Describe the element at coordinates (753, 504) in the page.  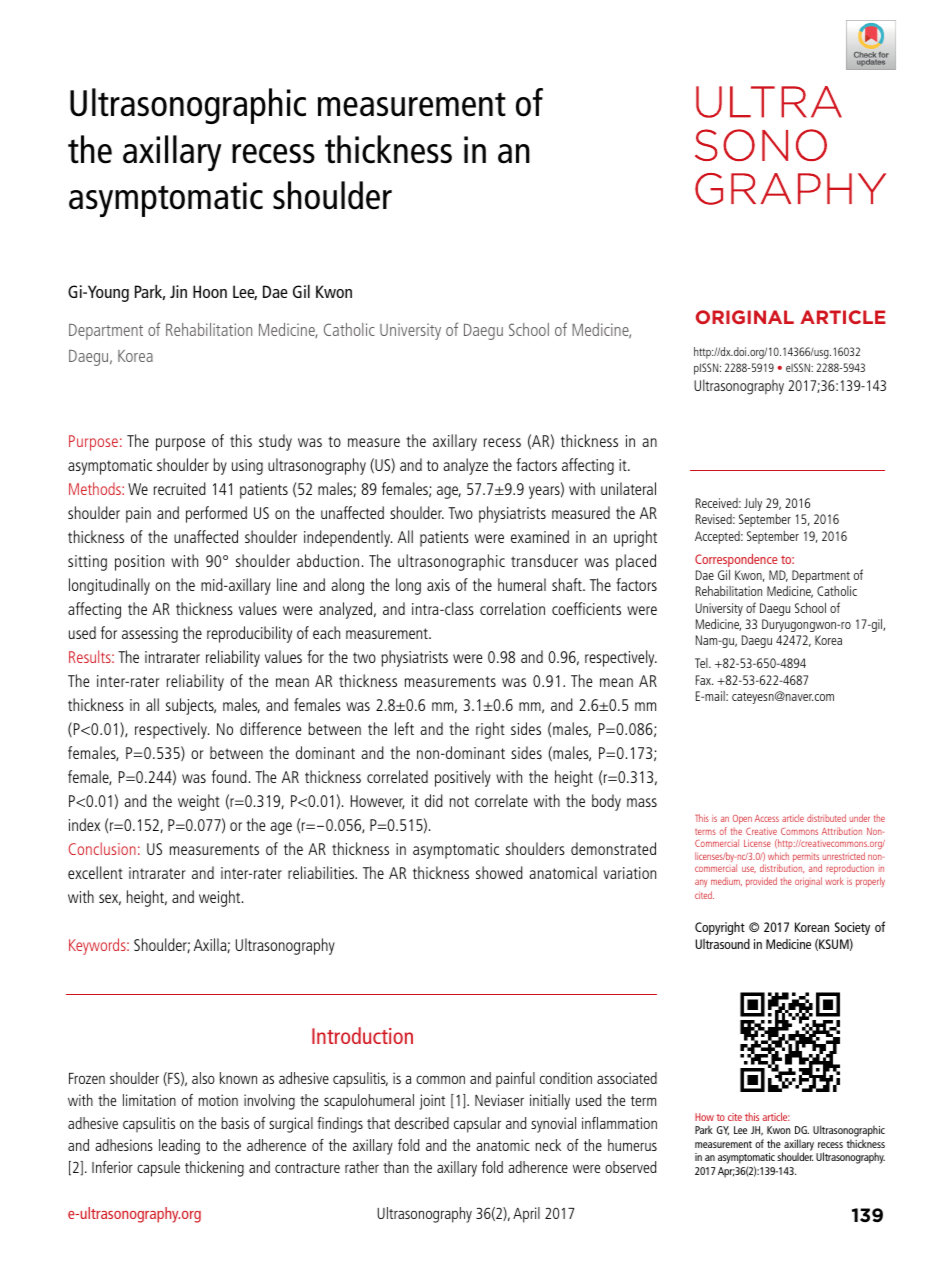
I see `July` at that location.
